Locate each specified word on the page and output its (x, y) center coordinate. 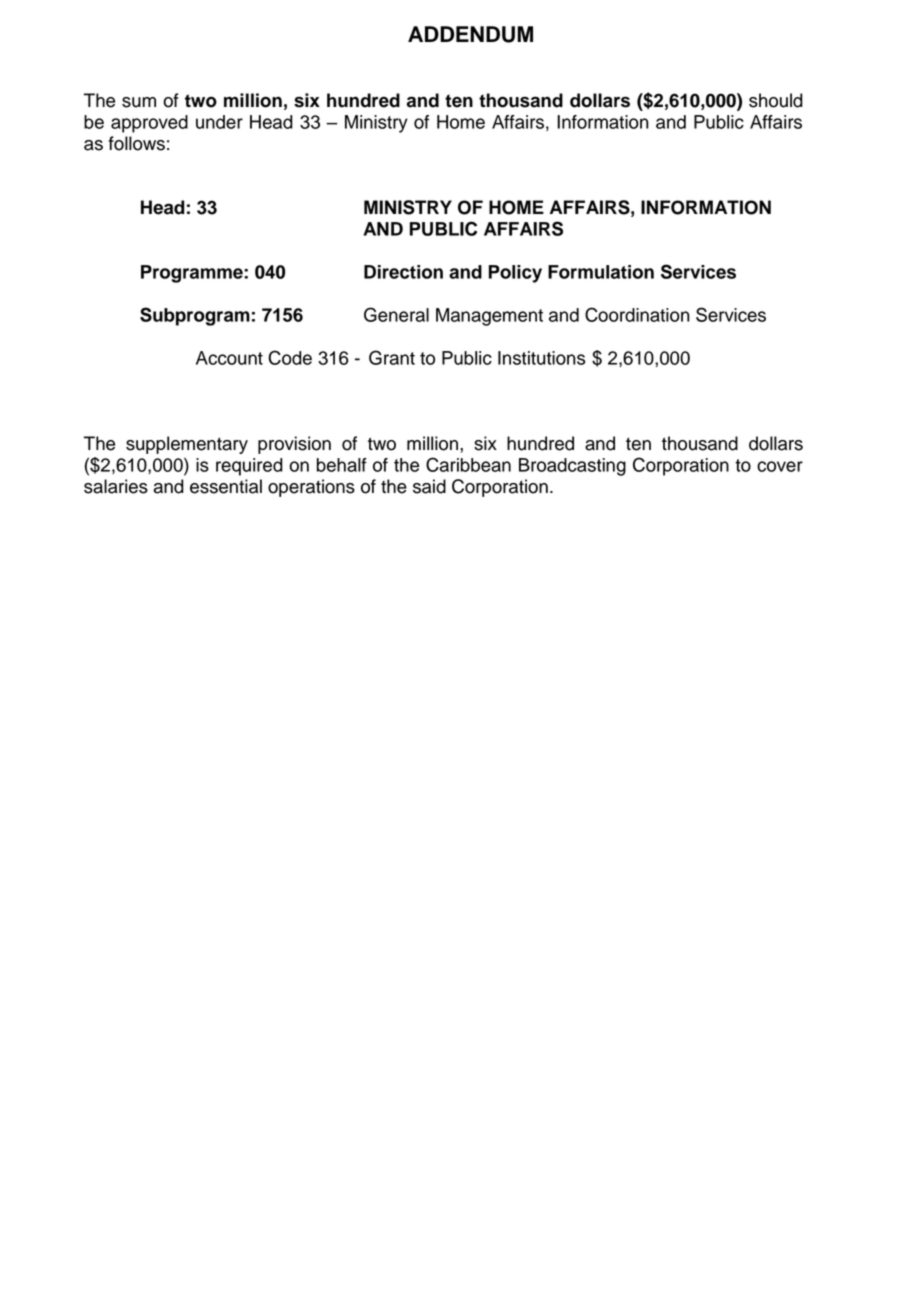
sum (139, 102)
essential (226, 486)
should (776, 100)
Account (229, 358)
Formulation (601, 272)
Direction (403, 272)
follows (136, 143)
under (219, 122)
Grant (392, 357)
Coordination (637, 314)
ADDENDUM (470, 34)
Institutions (541, 358)
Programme (193, 274)
